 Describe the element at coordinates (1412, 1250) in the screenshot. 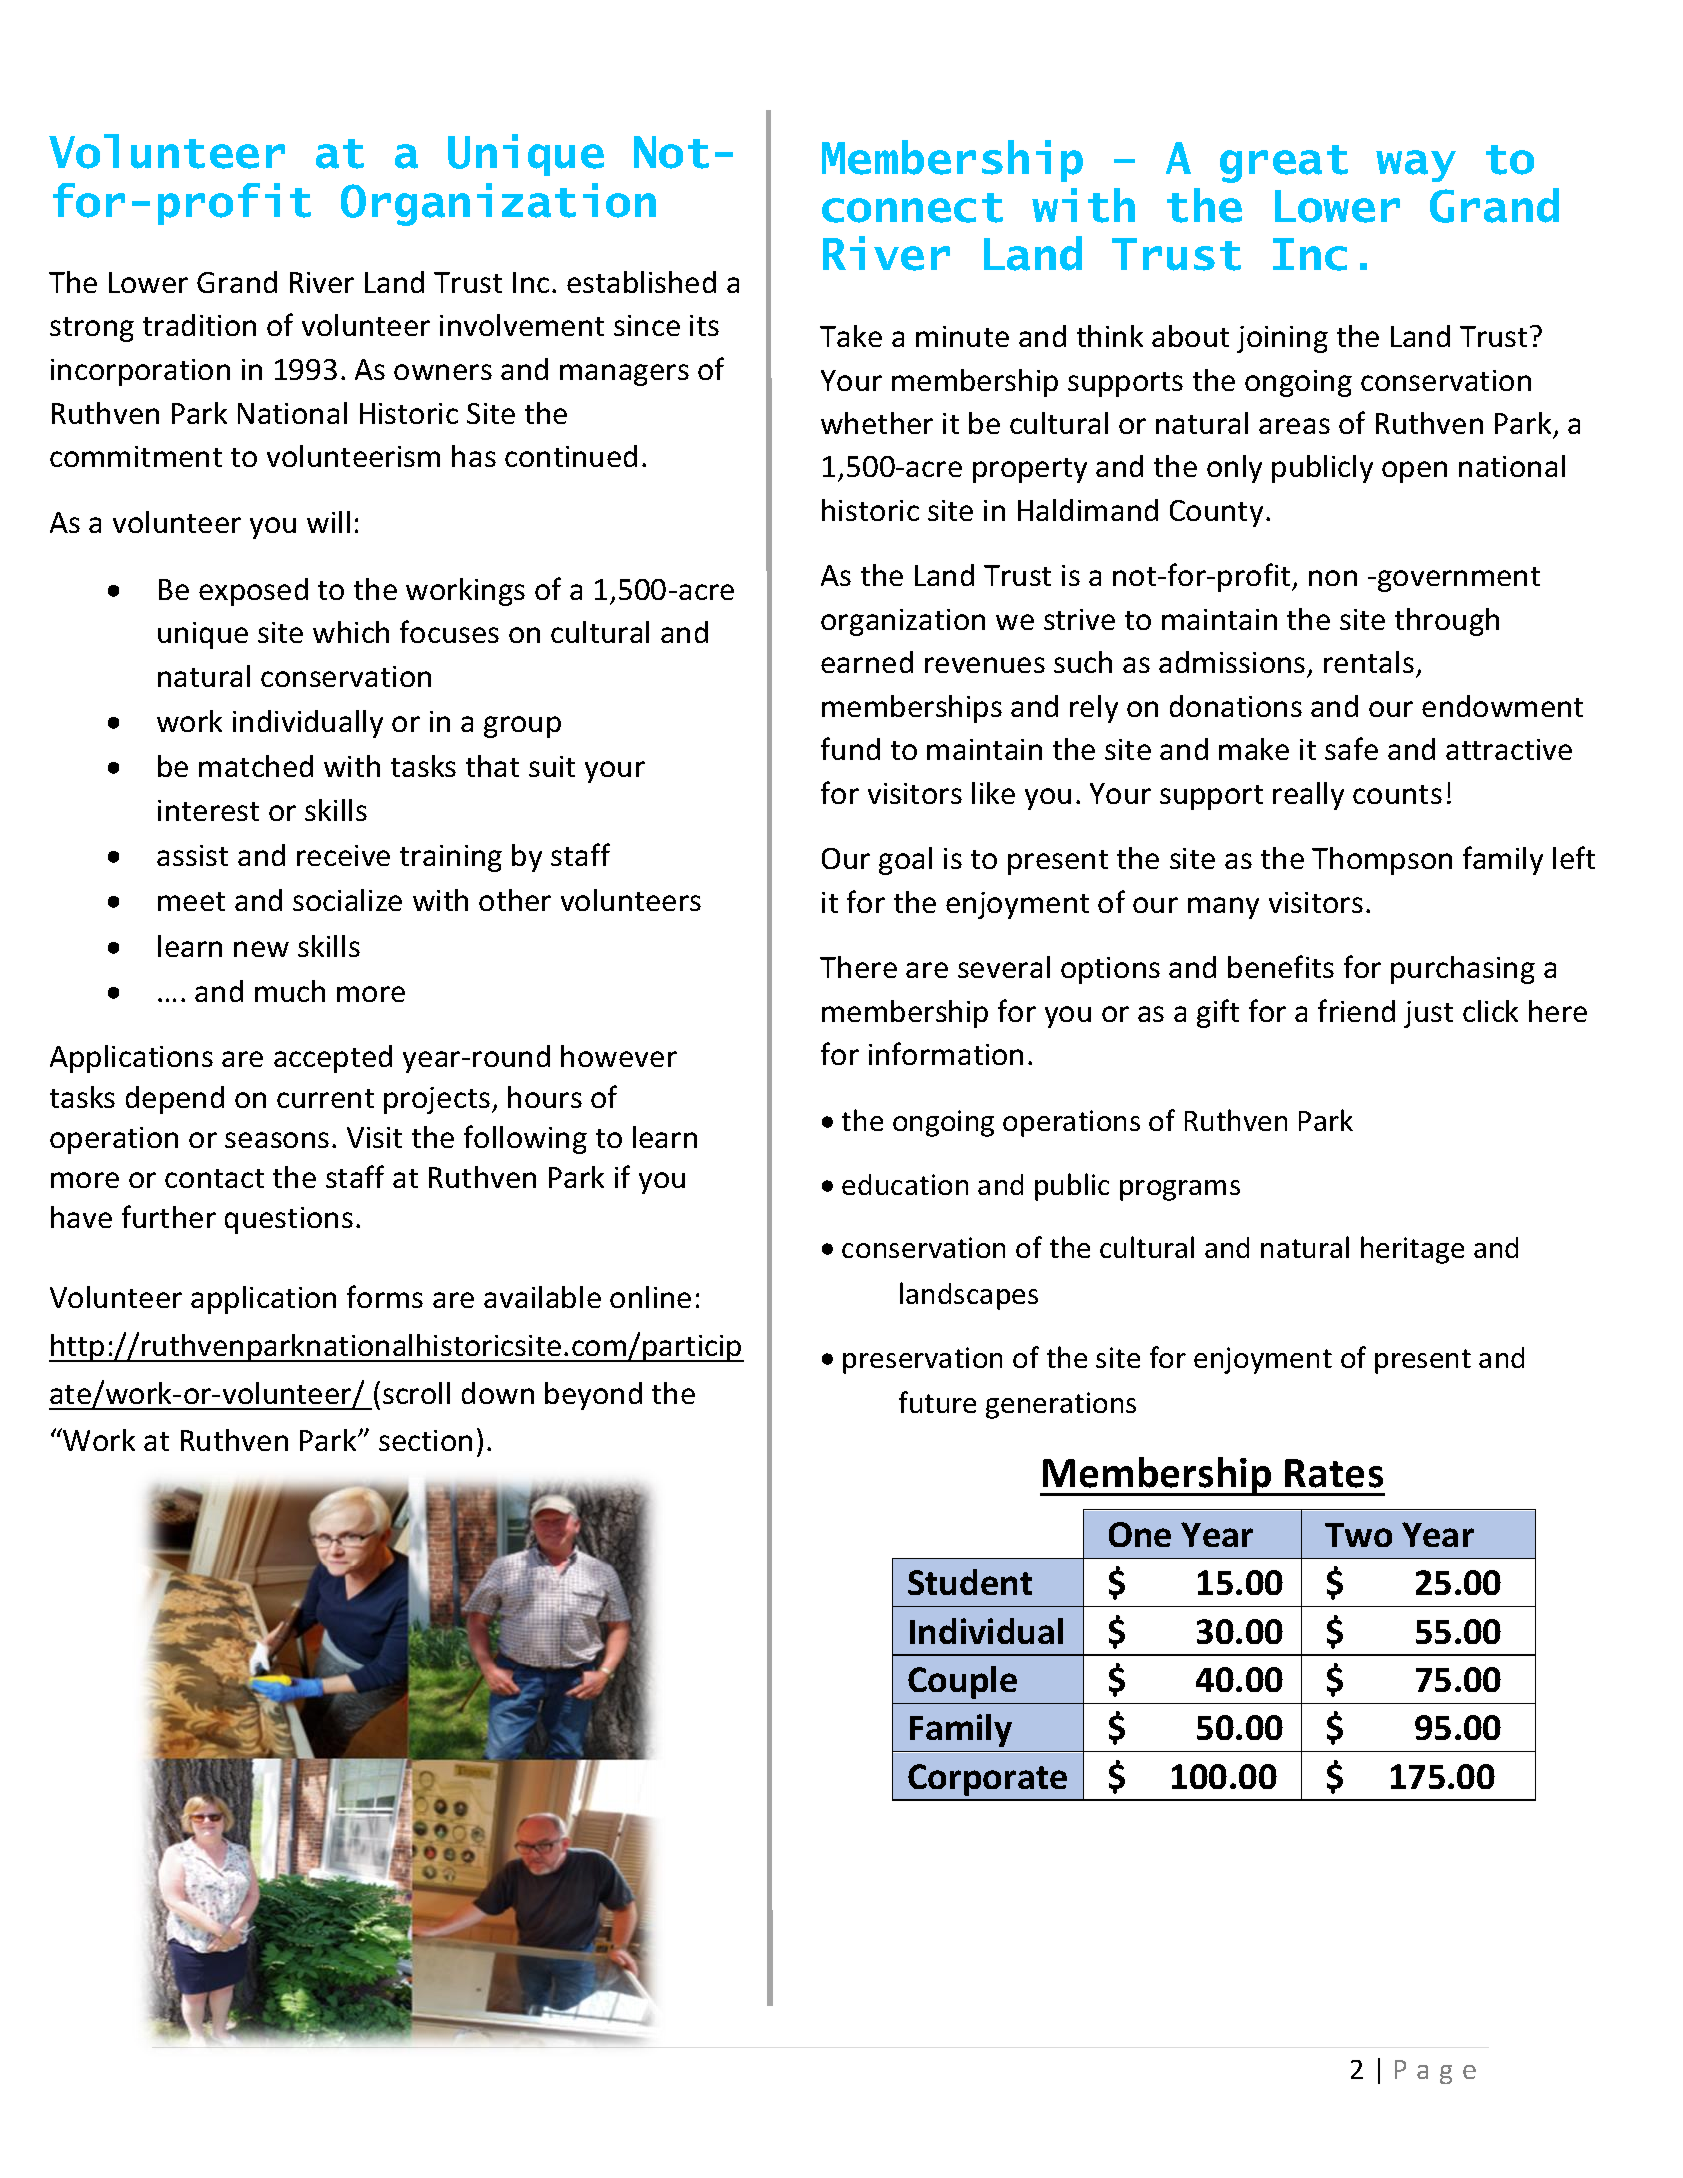

I see `heritage` at that location.
